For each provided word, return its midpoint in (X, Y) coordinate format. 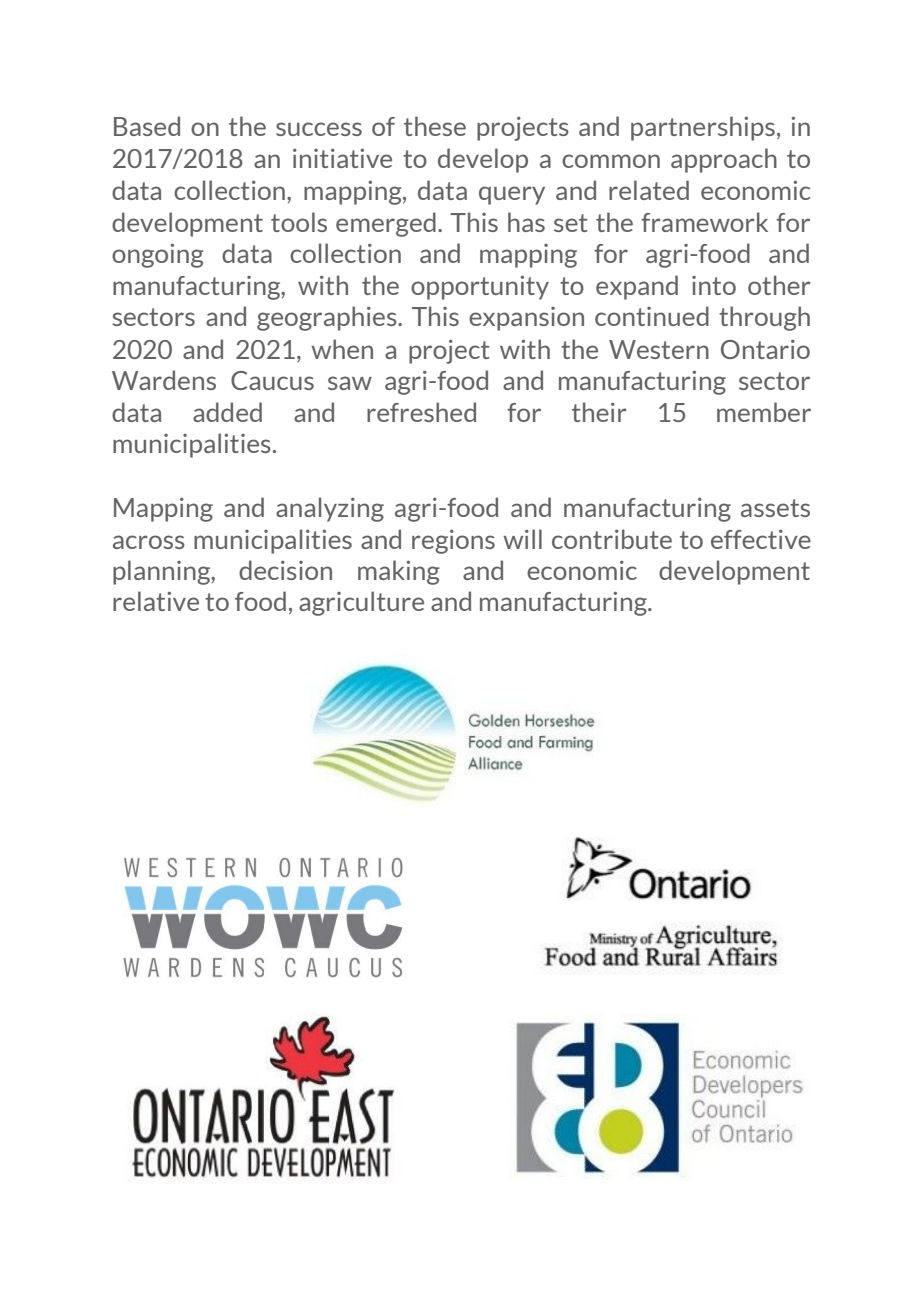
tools (299, 222)
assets (775, 508)
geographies (328, 318)
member (764, 412)
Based (147, 126)
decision (285, 570)
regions (453, 541)
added (227, 412)
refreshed (421, 412)
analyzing (330, 509)
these (435, 126)
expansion (526, 319)
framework (704, 222)
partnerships (703, 128)
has (526, 222)
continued (652, 316)
